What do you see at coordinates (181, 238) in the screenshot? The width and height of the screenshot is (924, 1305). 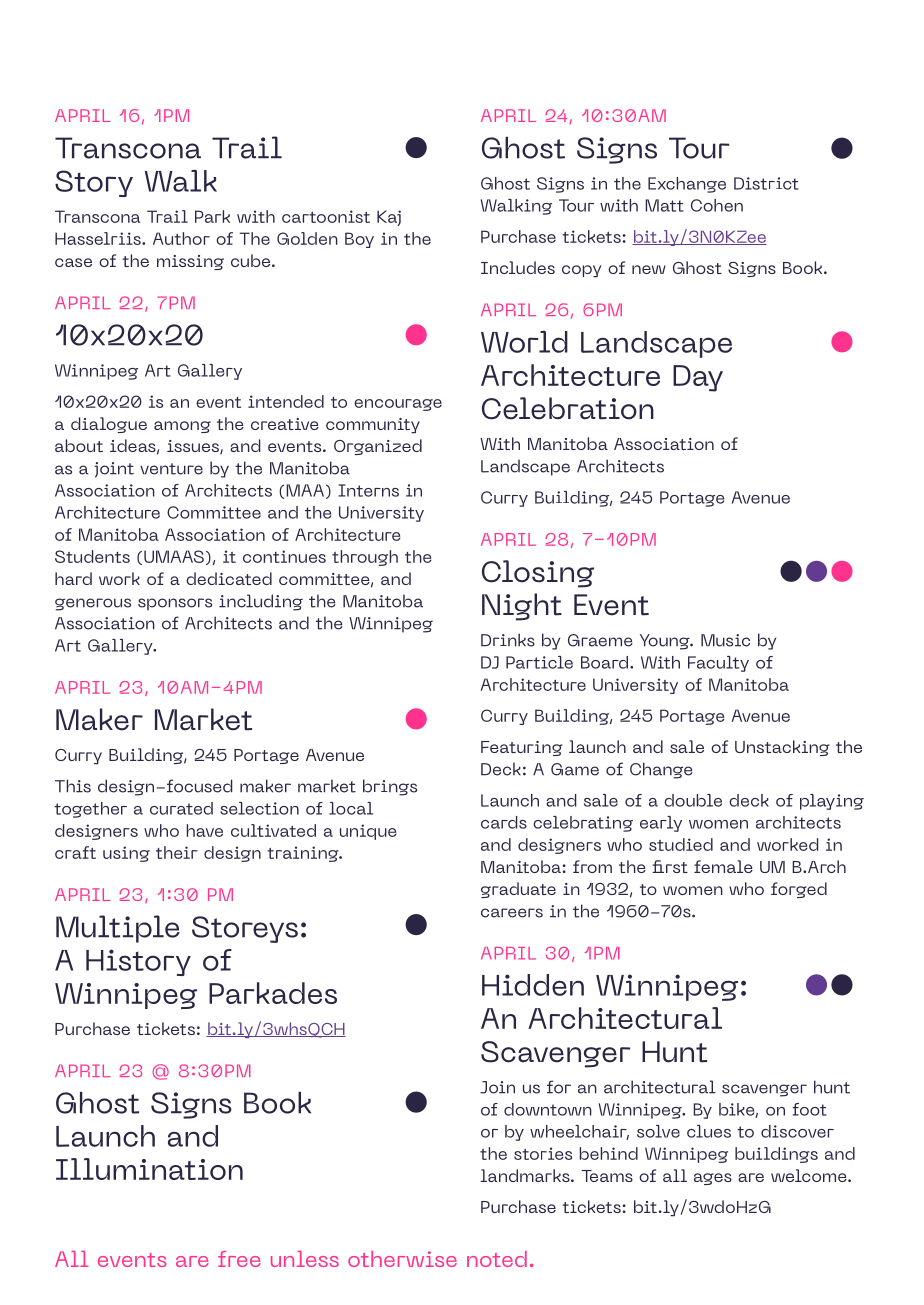 I see `Author` at bounding box center [181, 238].
